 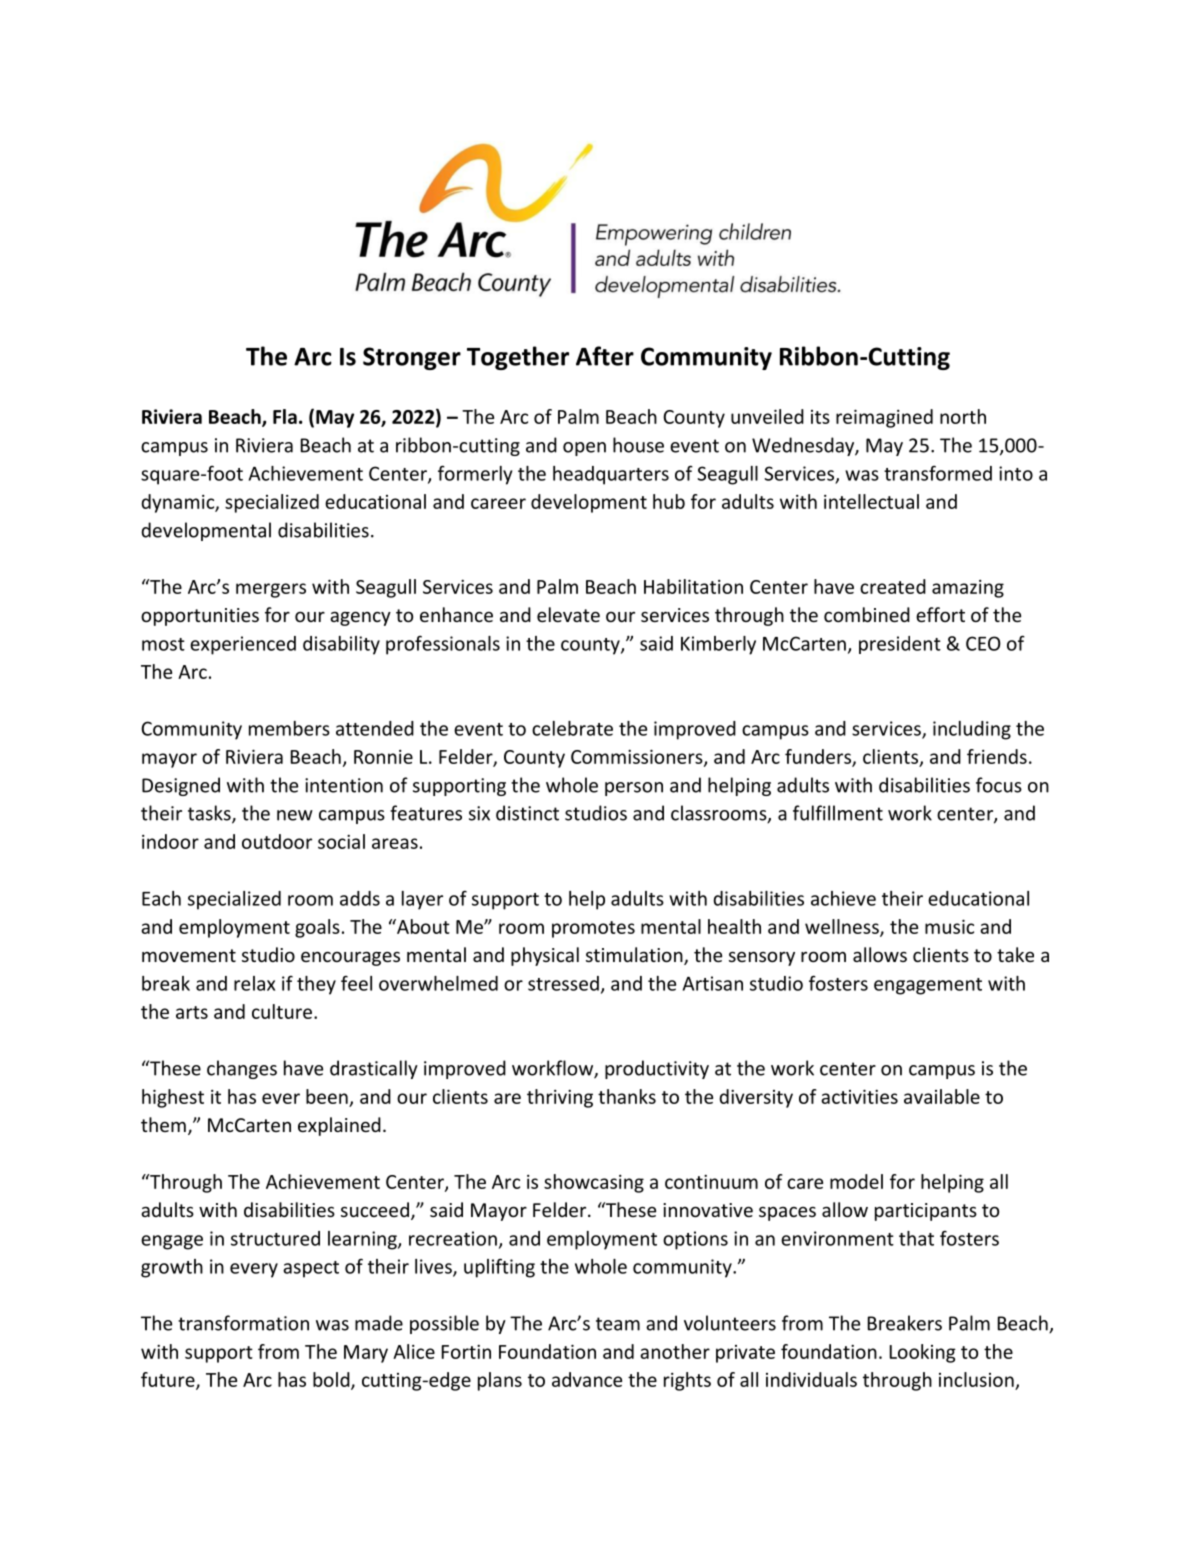 What do you see at coordinates (285, 416) in the screenshot?
I see `Fla` at bounding box center [285, 416].
